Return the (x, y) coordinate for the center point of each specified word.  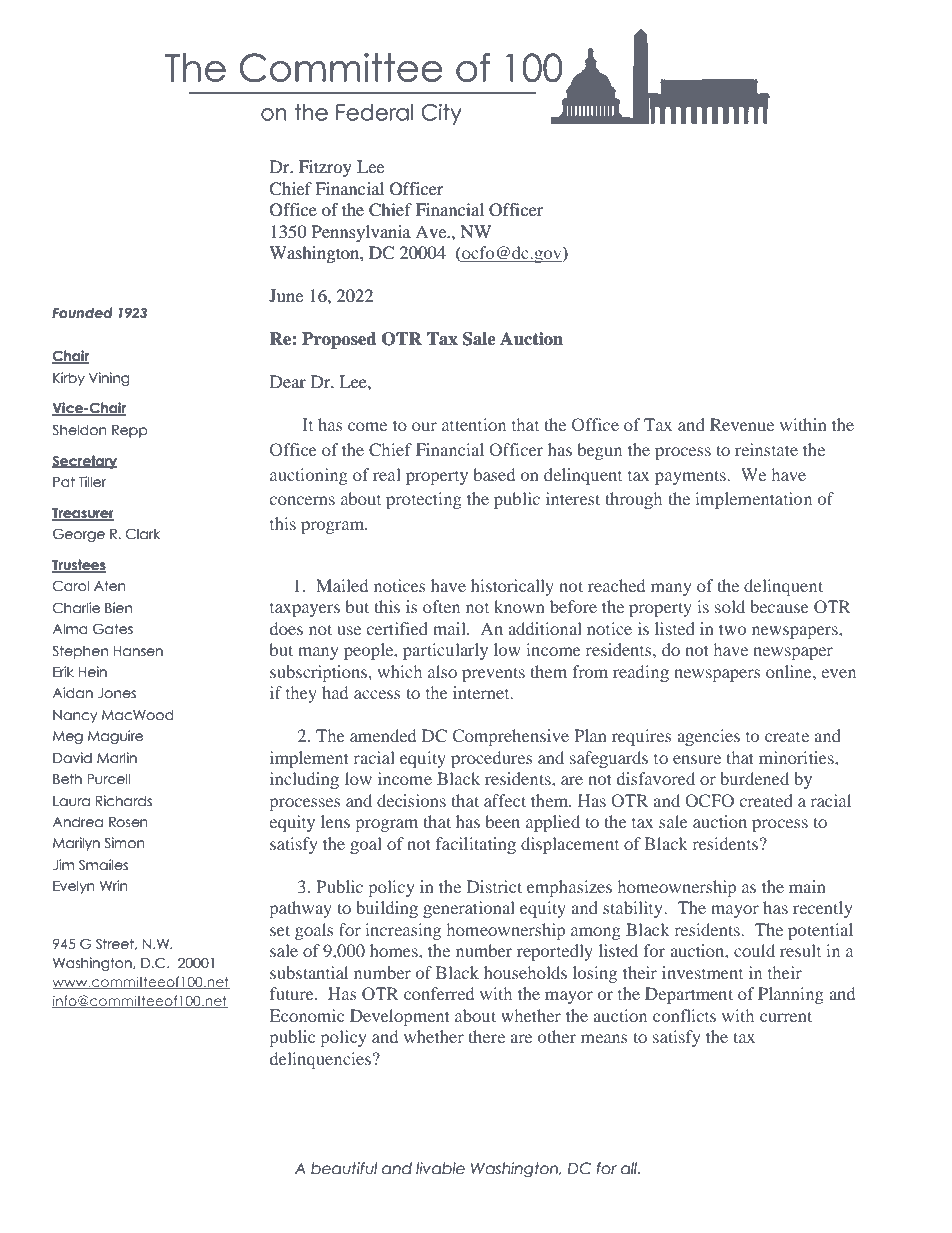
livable (440, 1168)
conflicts (684, 1015)
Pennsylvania (361, 233)
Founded (82, 313)
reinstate (766, 449)
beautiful (344, 1168)
